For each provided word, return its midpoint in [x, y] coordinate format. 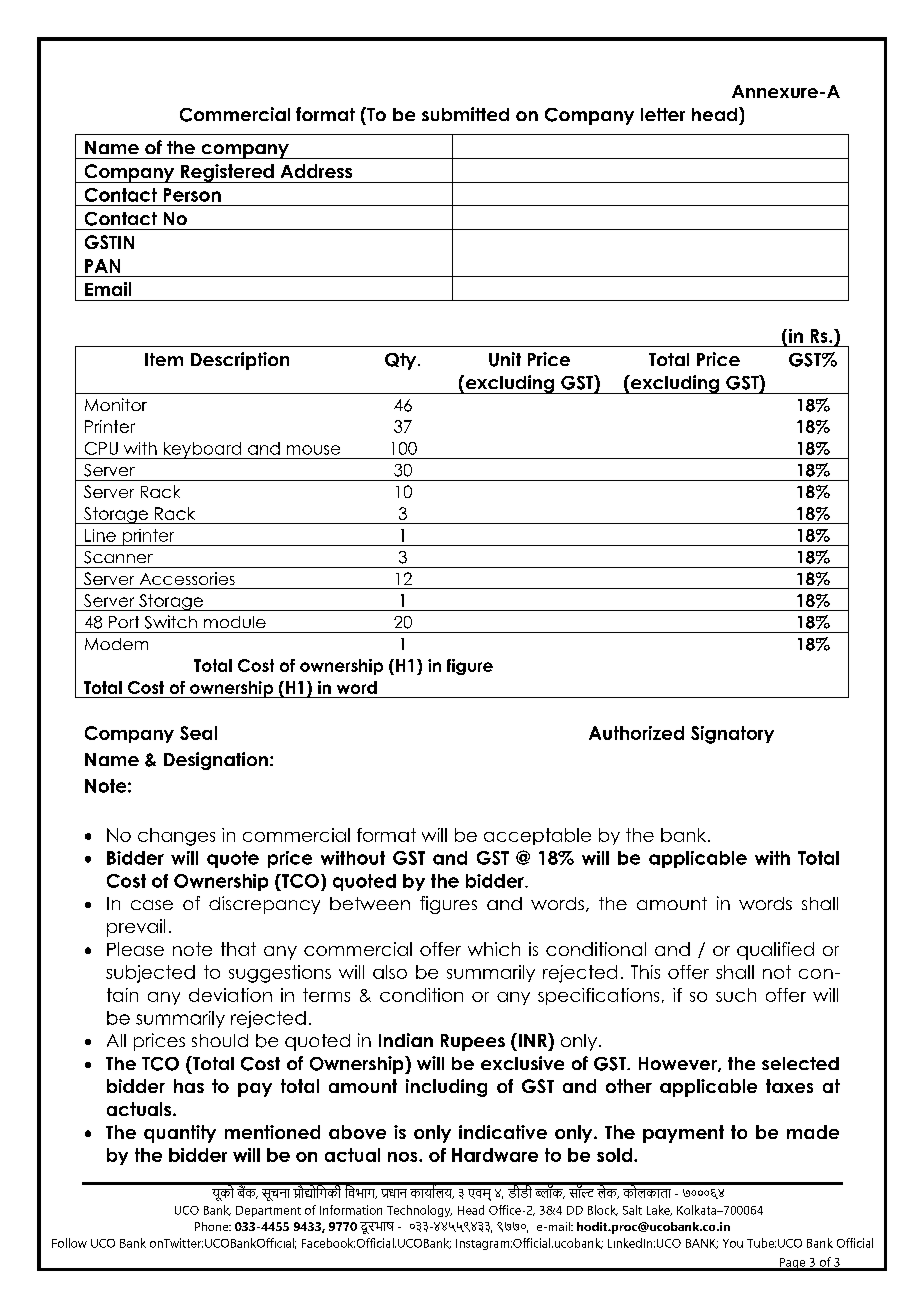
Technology [419, 1211]
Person [192, 195]
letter [663, 114]
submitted [465, 114]
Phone [213, 1226]
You [733, 1243]
